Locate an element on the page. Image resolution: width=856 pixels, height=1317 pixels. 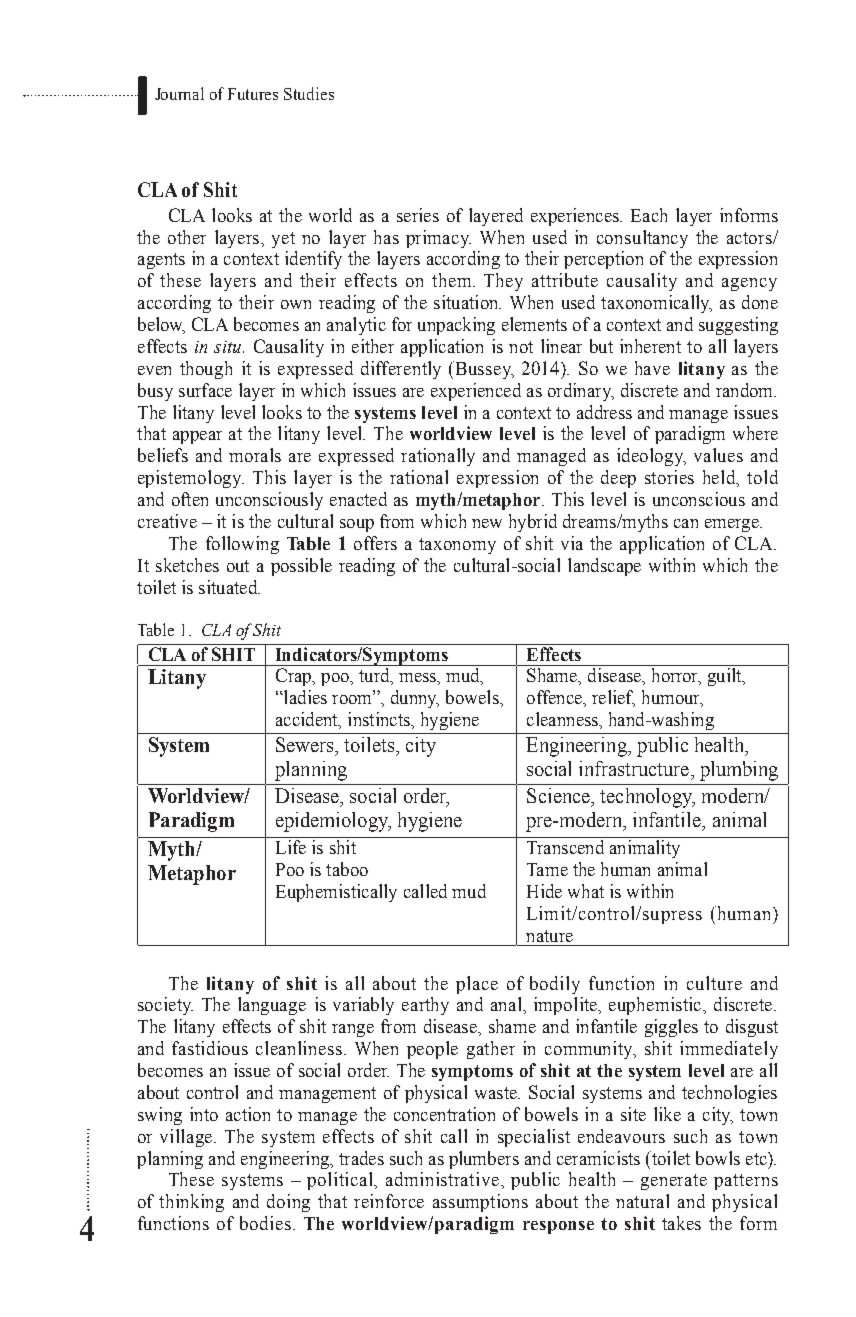
mess is located at coordinates (418, 677).
